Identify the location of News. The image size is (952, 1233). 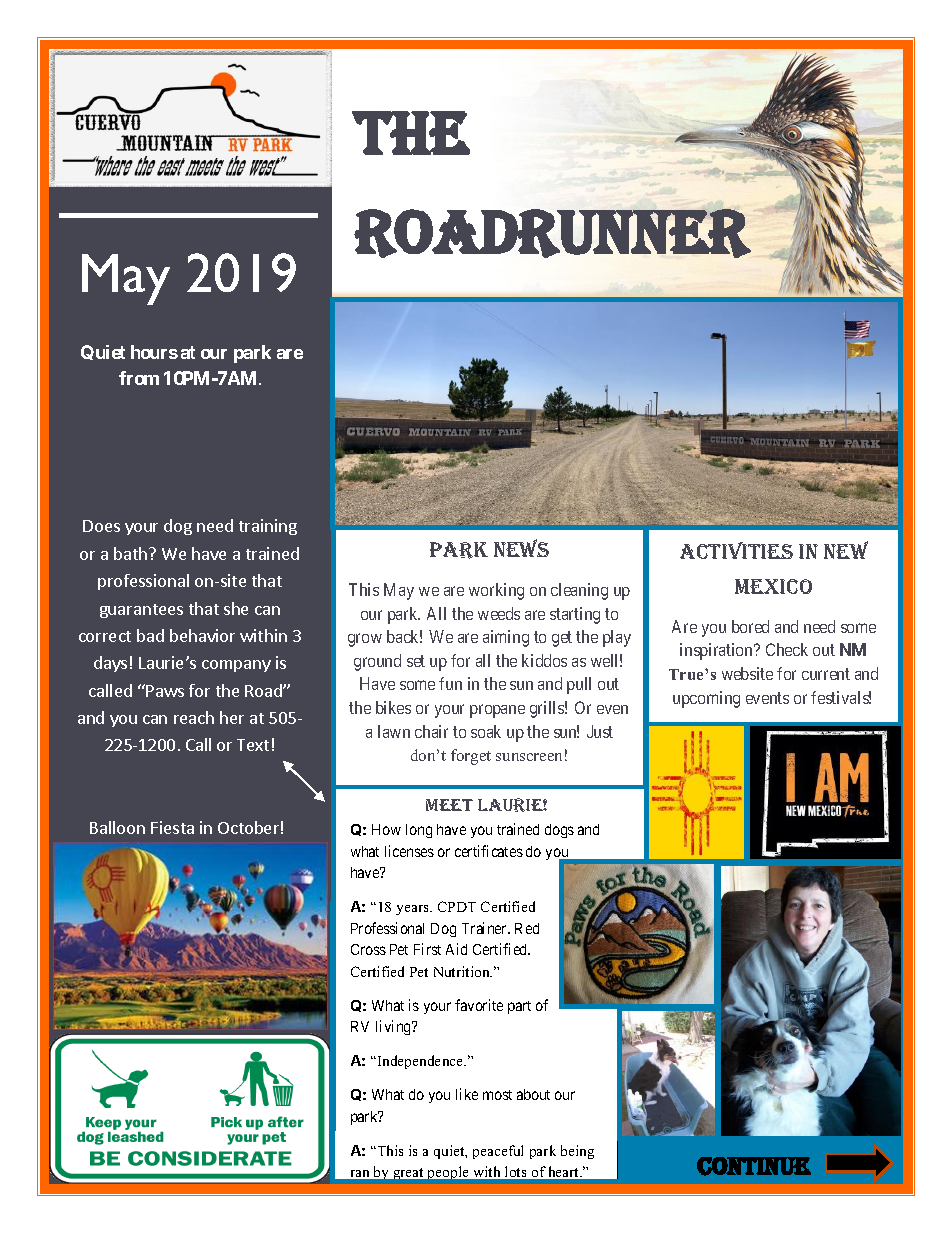
(521, 548).
